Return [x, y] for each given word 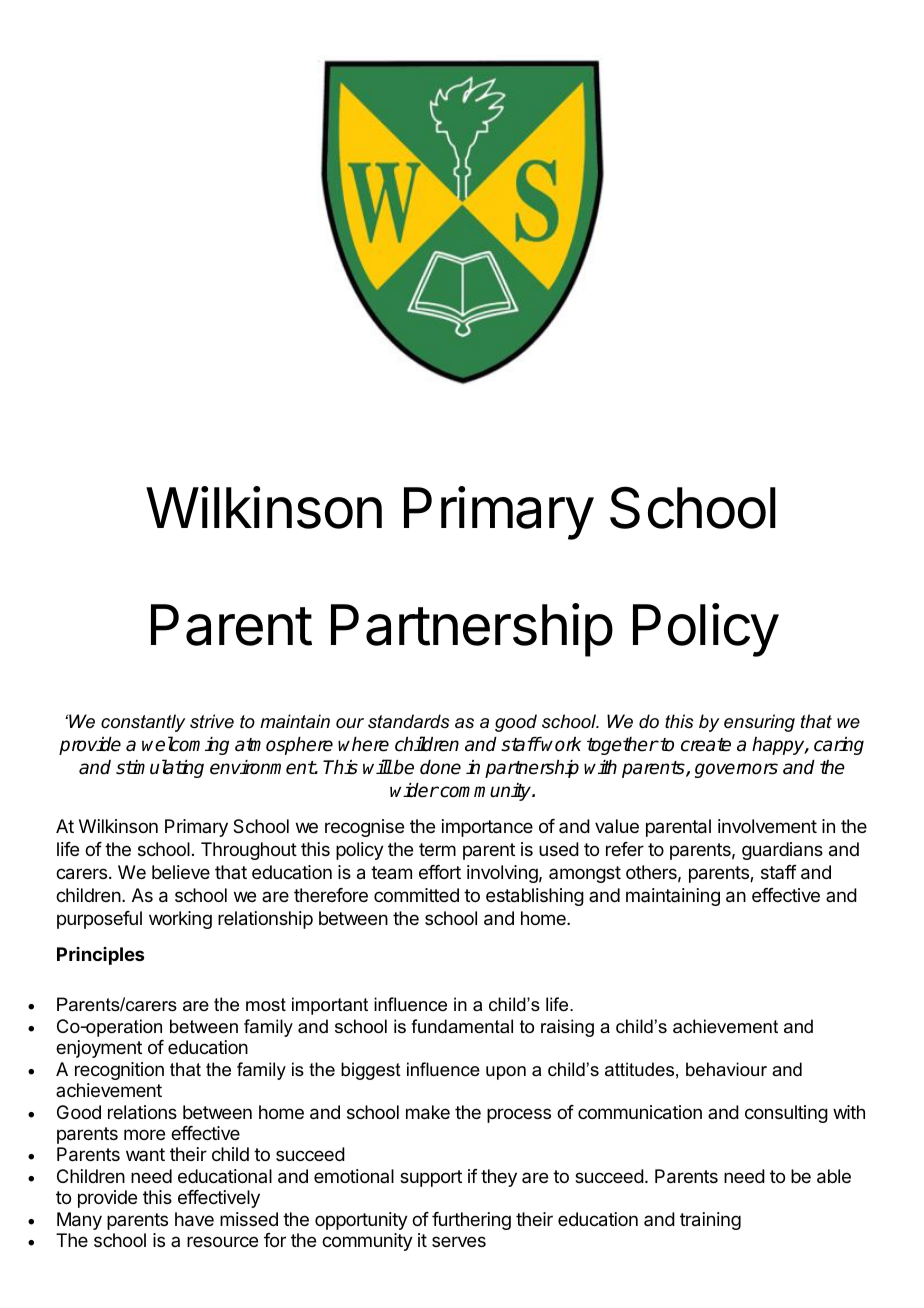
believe [181, 872]
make [428, 1112]
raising [567, 1028]
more [144, 1134]
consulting [786, 1114]
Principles [100, 956]
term [437, 849]
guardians [782, 851]
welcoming [185, 745]
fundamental [462, 1026]
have [194, 1219]
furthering [471, 1221]
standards [409, 721]
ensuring [759, 723]
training [710, 1221]
